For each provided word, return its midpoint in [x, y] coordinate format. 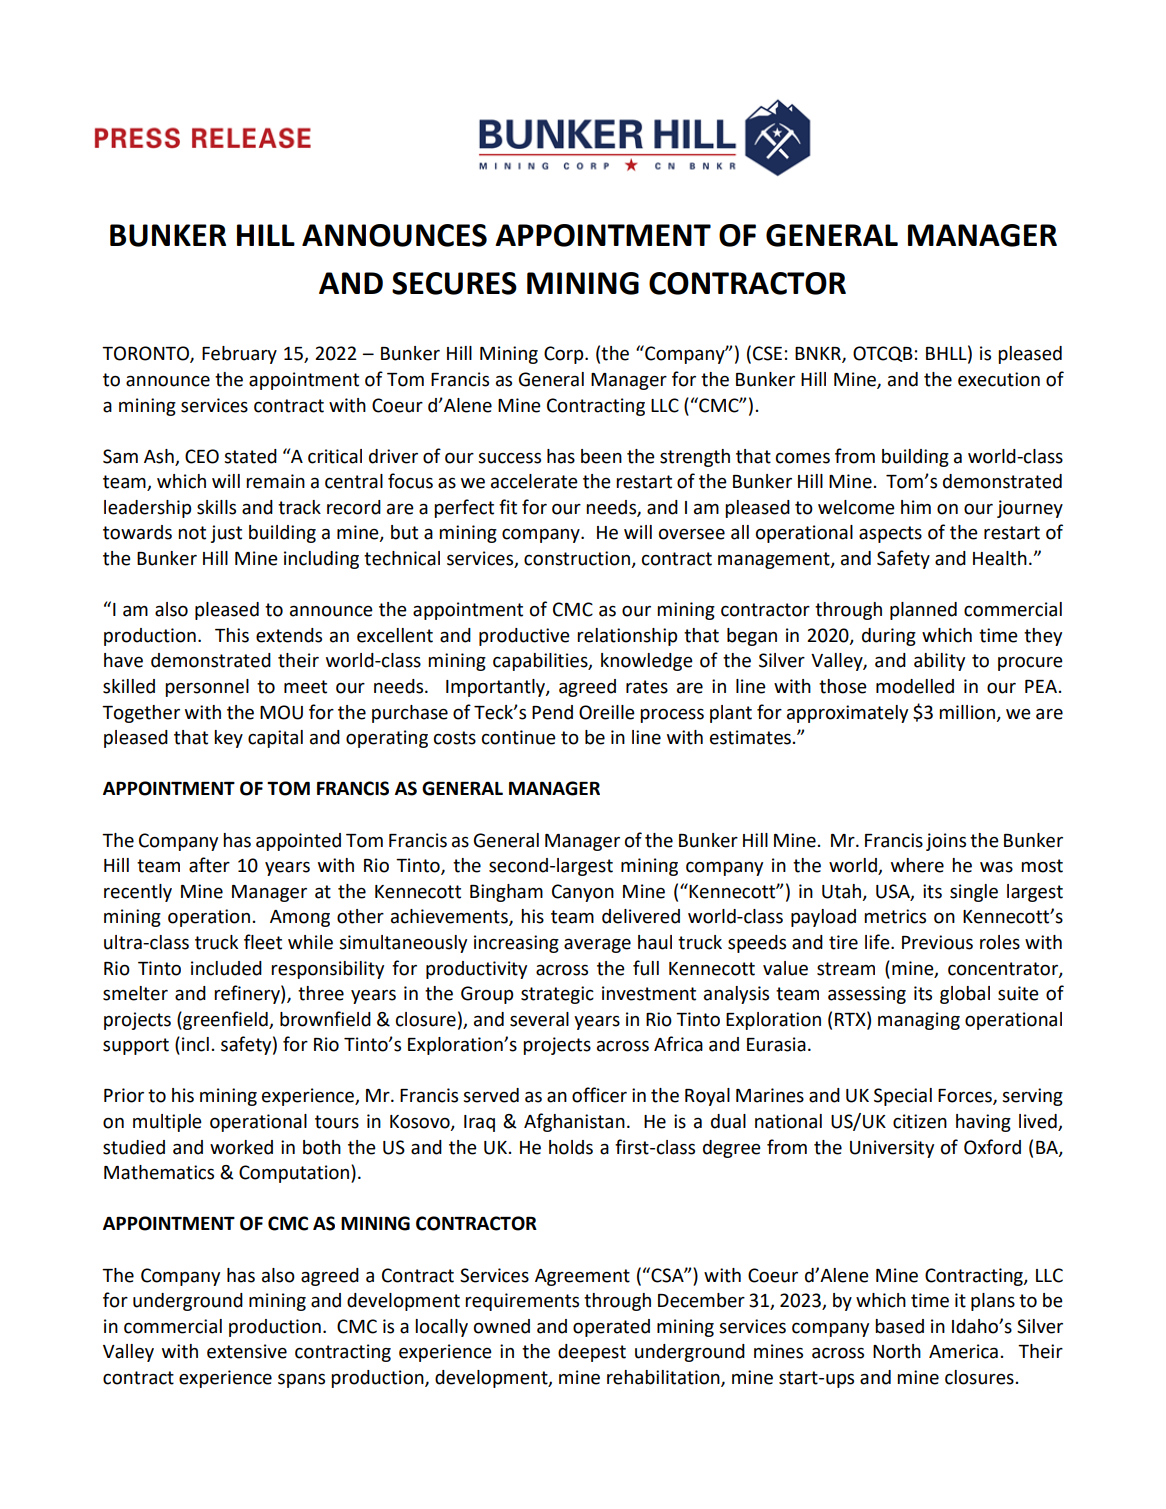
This [232, 635]
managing [919, 1021]
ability [939, 662]
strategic [557, 995]
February [239, 355]
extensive [247, 1351]
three [321, 993]
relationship [627, 637]
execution [999, 379]
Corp [565, 355]
